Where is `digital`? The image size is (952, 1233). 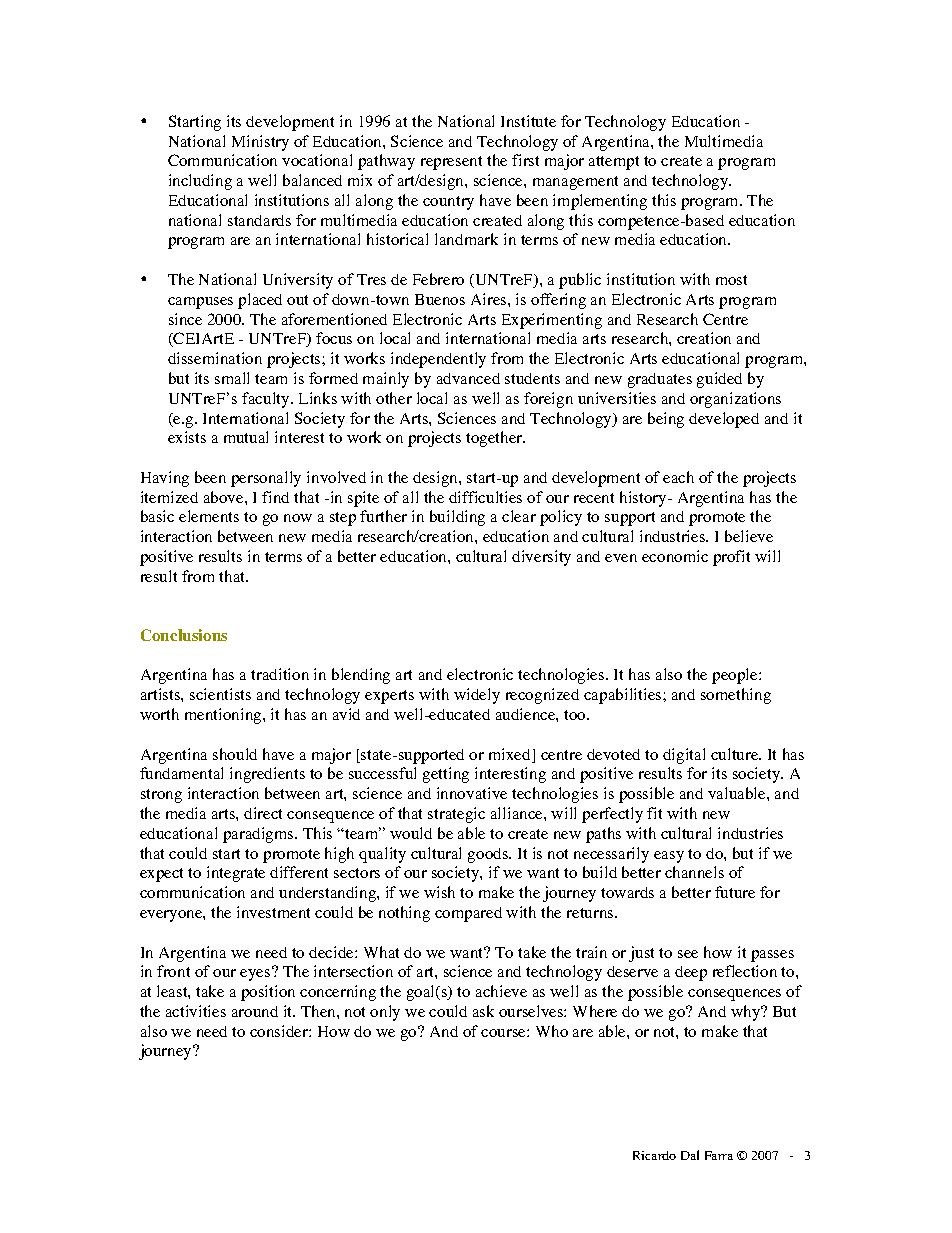 digital is located at coordinates (684, 756).
